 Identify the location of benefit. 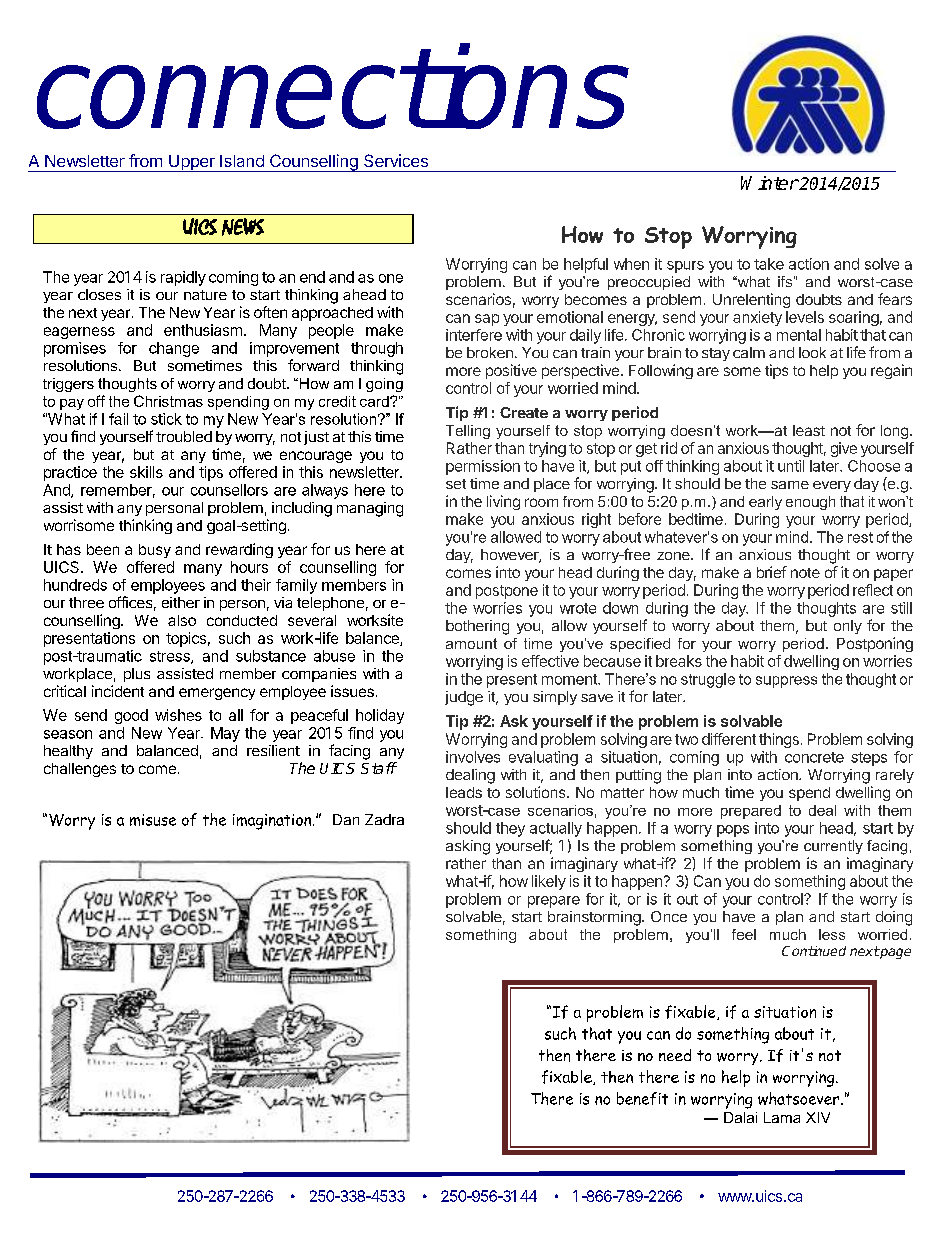
(642, 1098).
